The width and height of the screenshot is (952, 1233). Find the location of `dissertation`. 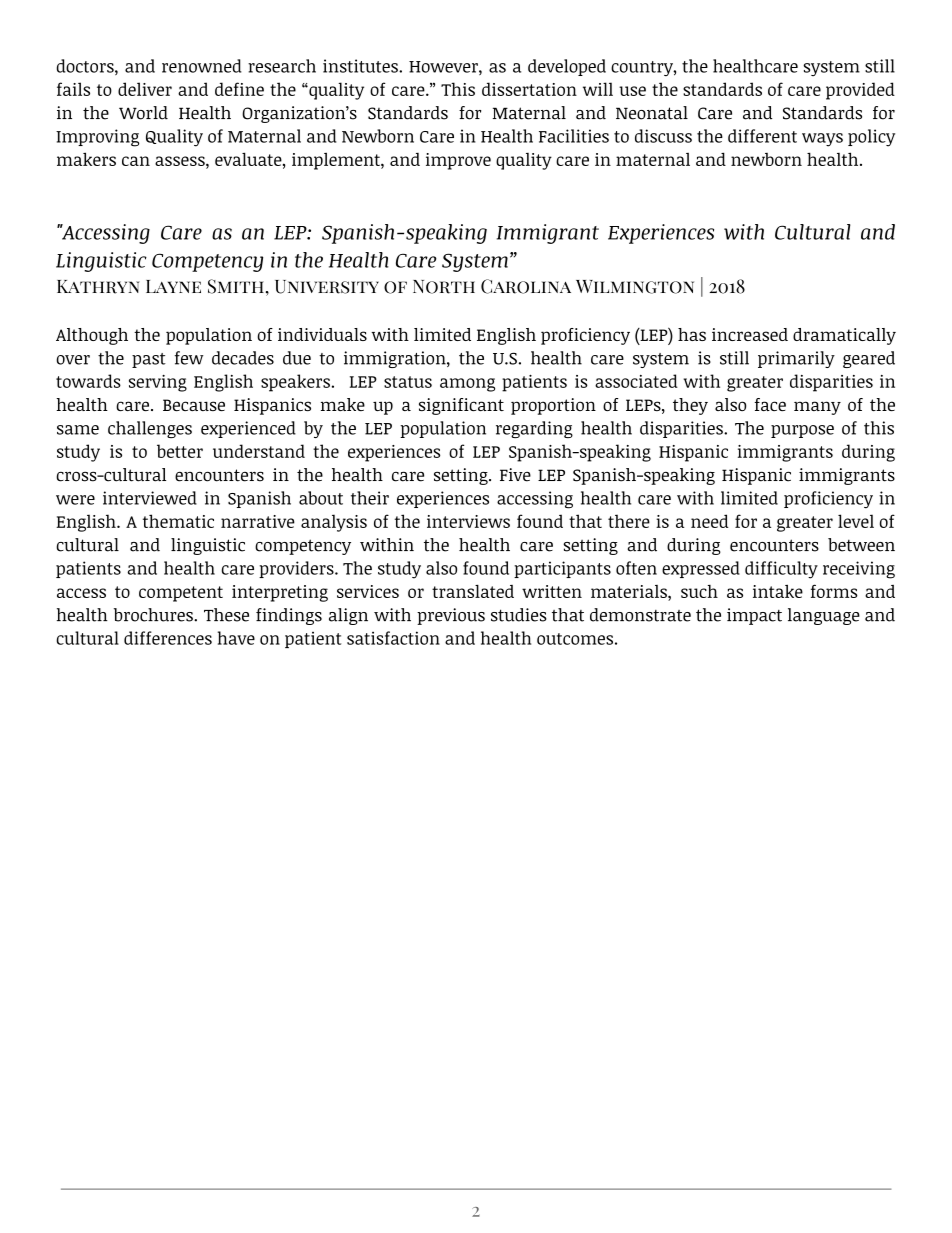

dissertation is located at coordinates (529, 89).
